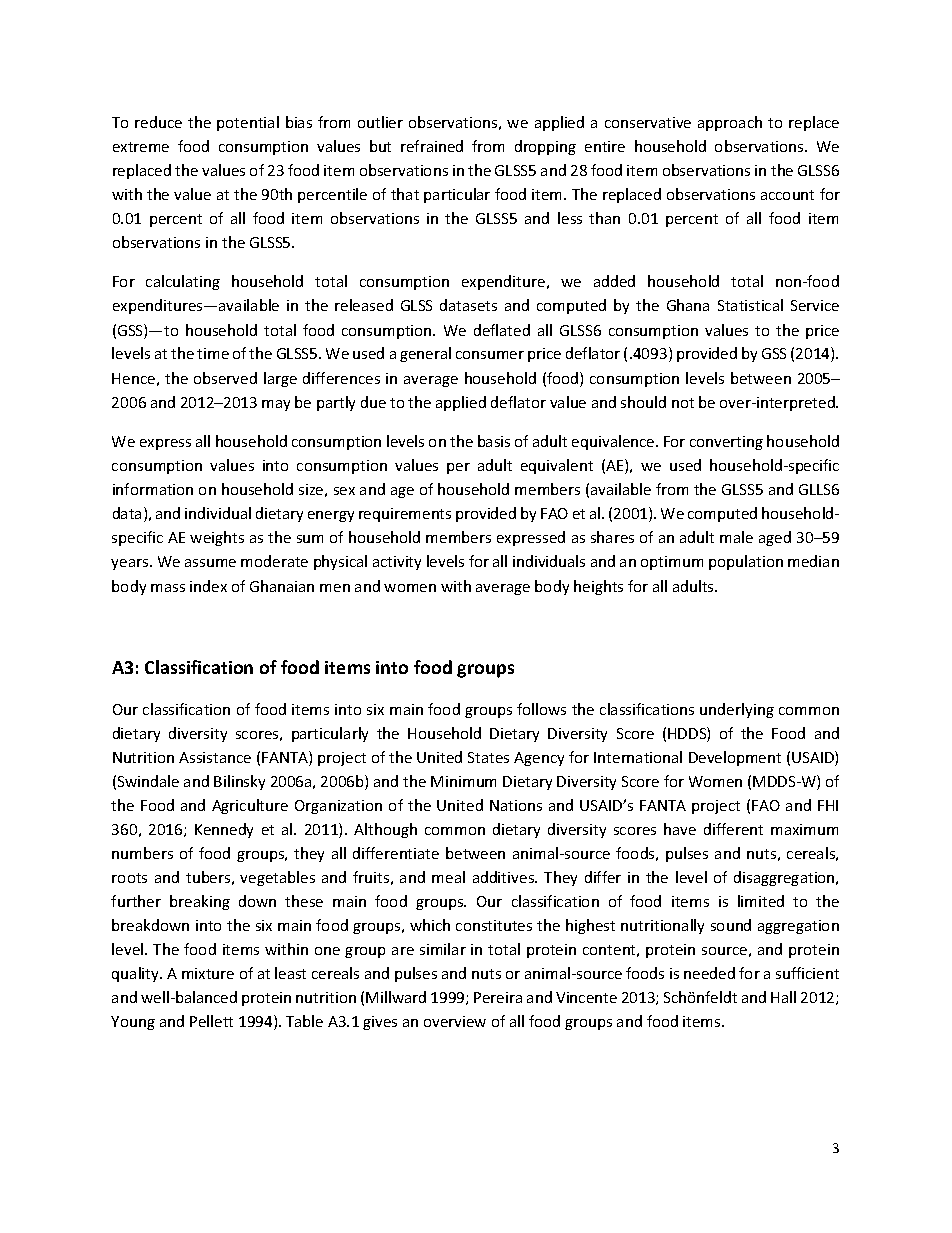 This screenshot has width=952, height=1233. Describe the element at coordinates (208, 973) in the screenshot. I see `mixture` at that location.
